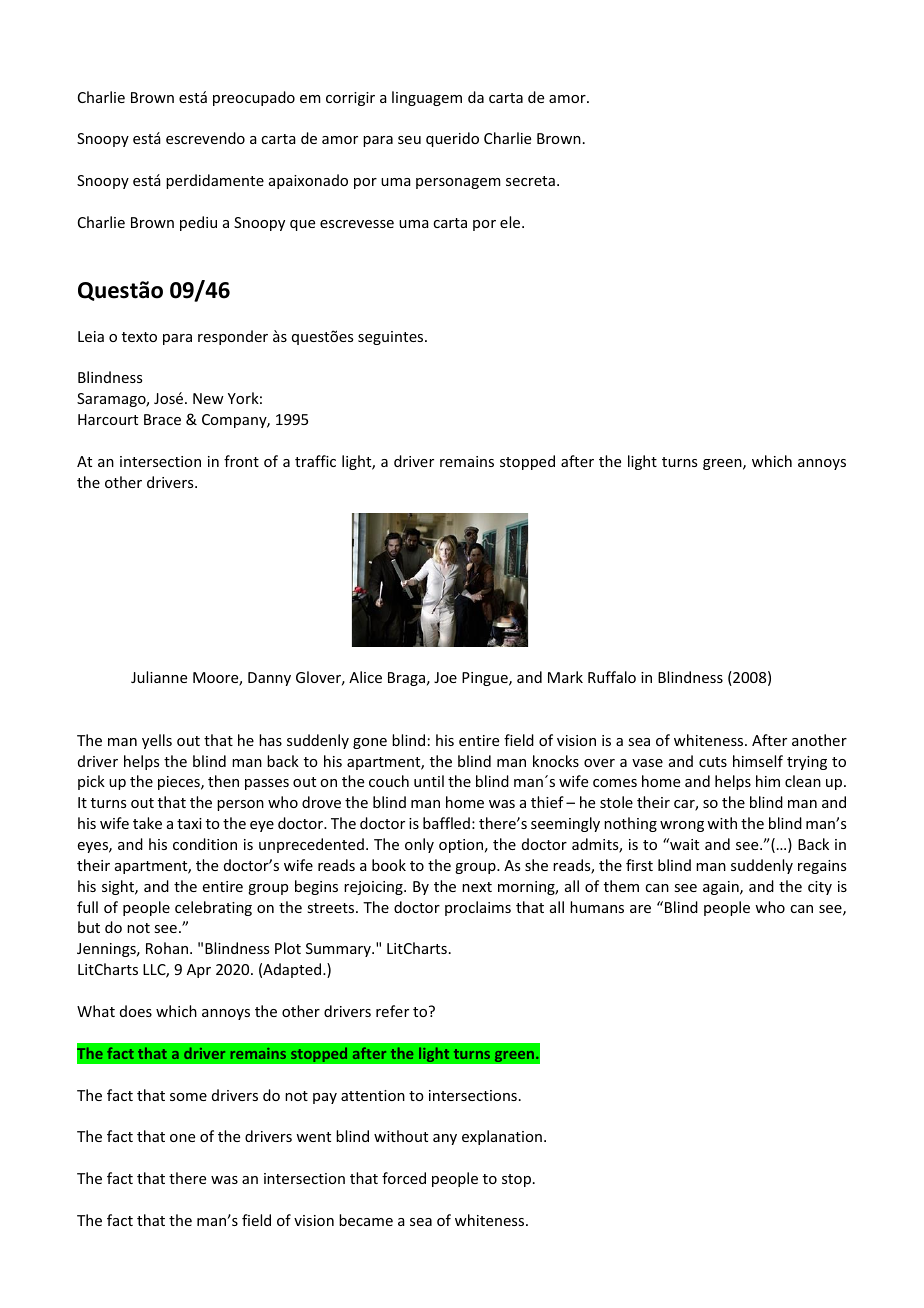 The height and width of the screenshot is (1308, 924). What do you see at coordinates (315, 461) in the screenshot?
I see `traffic` at bounding box center [315, 461].
